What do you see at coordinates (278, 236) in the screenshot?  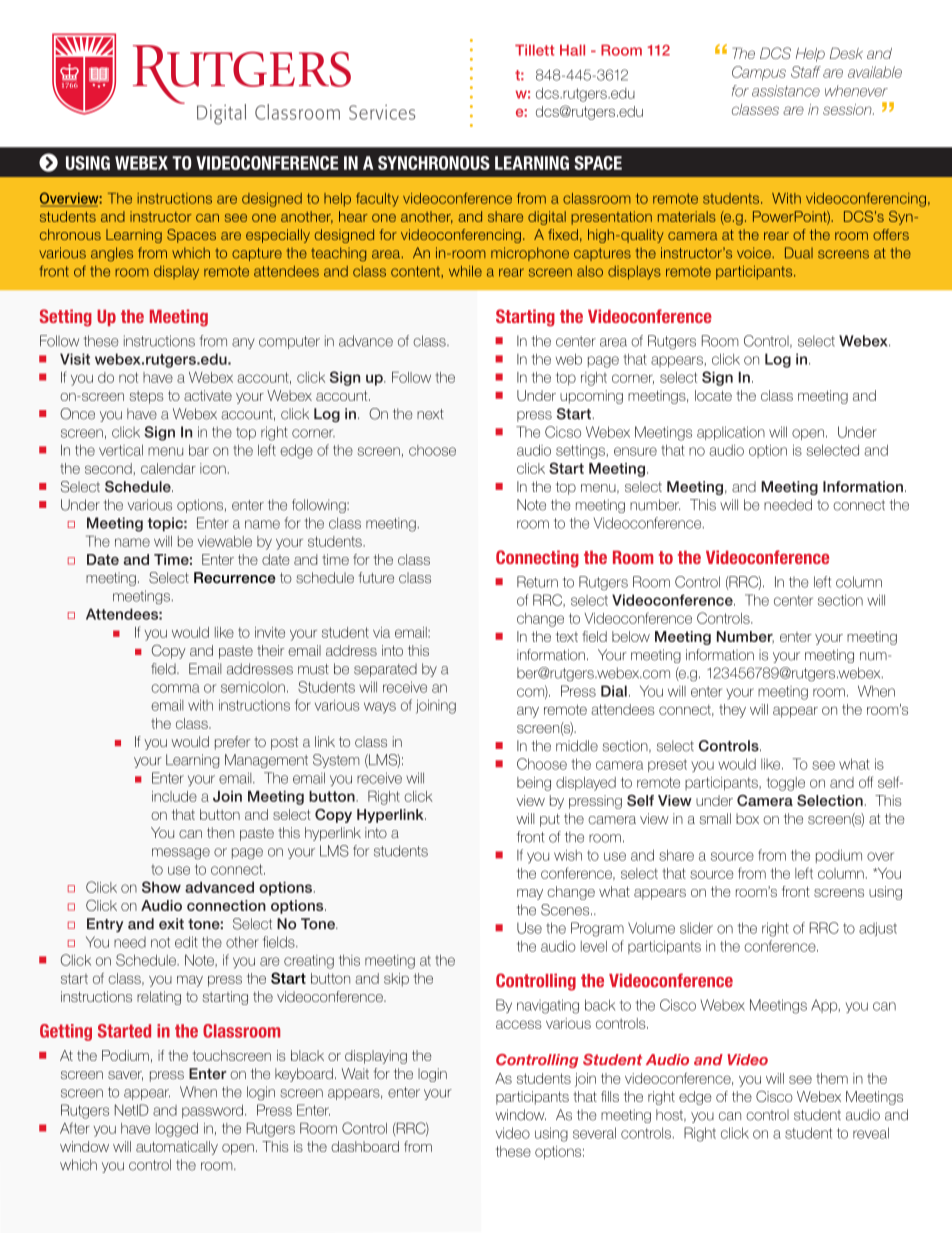 I see `especially` at bounding box center [278, 236].
